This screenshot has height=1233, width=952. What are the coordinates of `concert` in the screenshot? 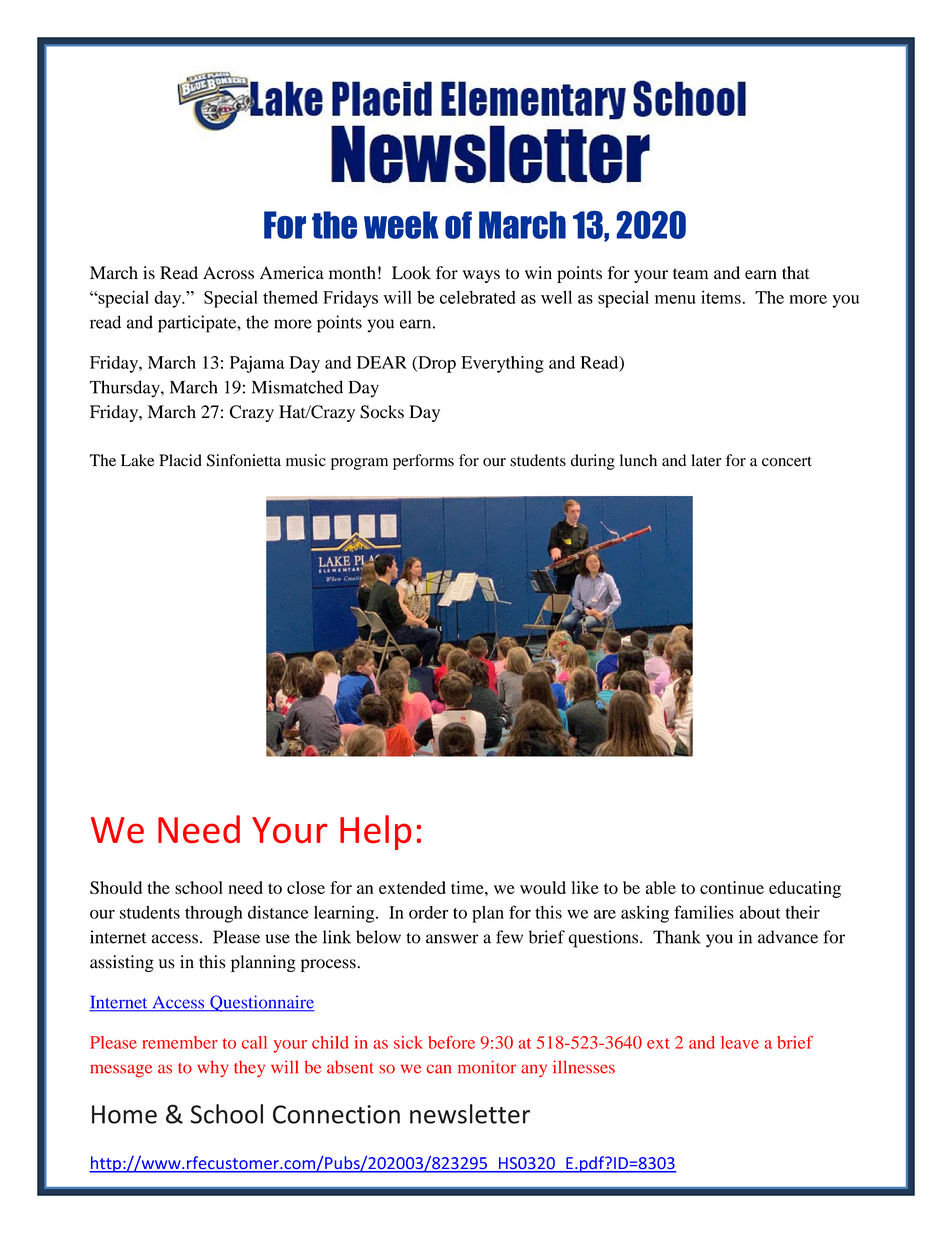 It's located at (787, 461).
